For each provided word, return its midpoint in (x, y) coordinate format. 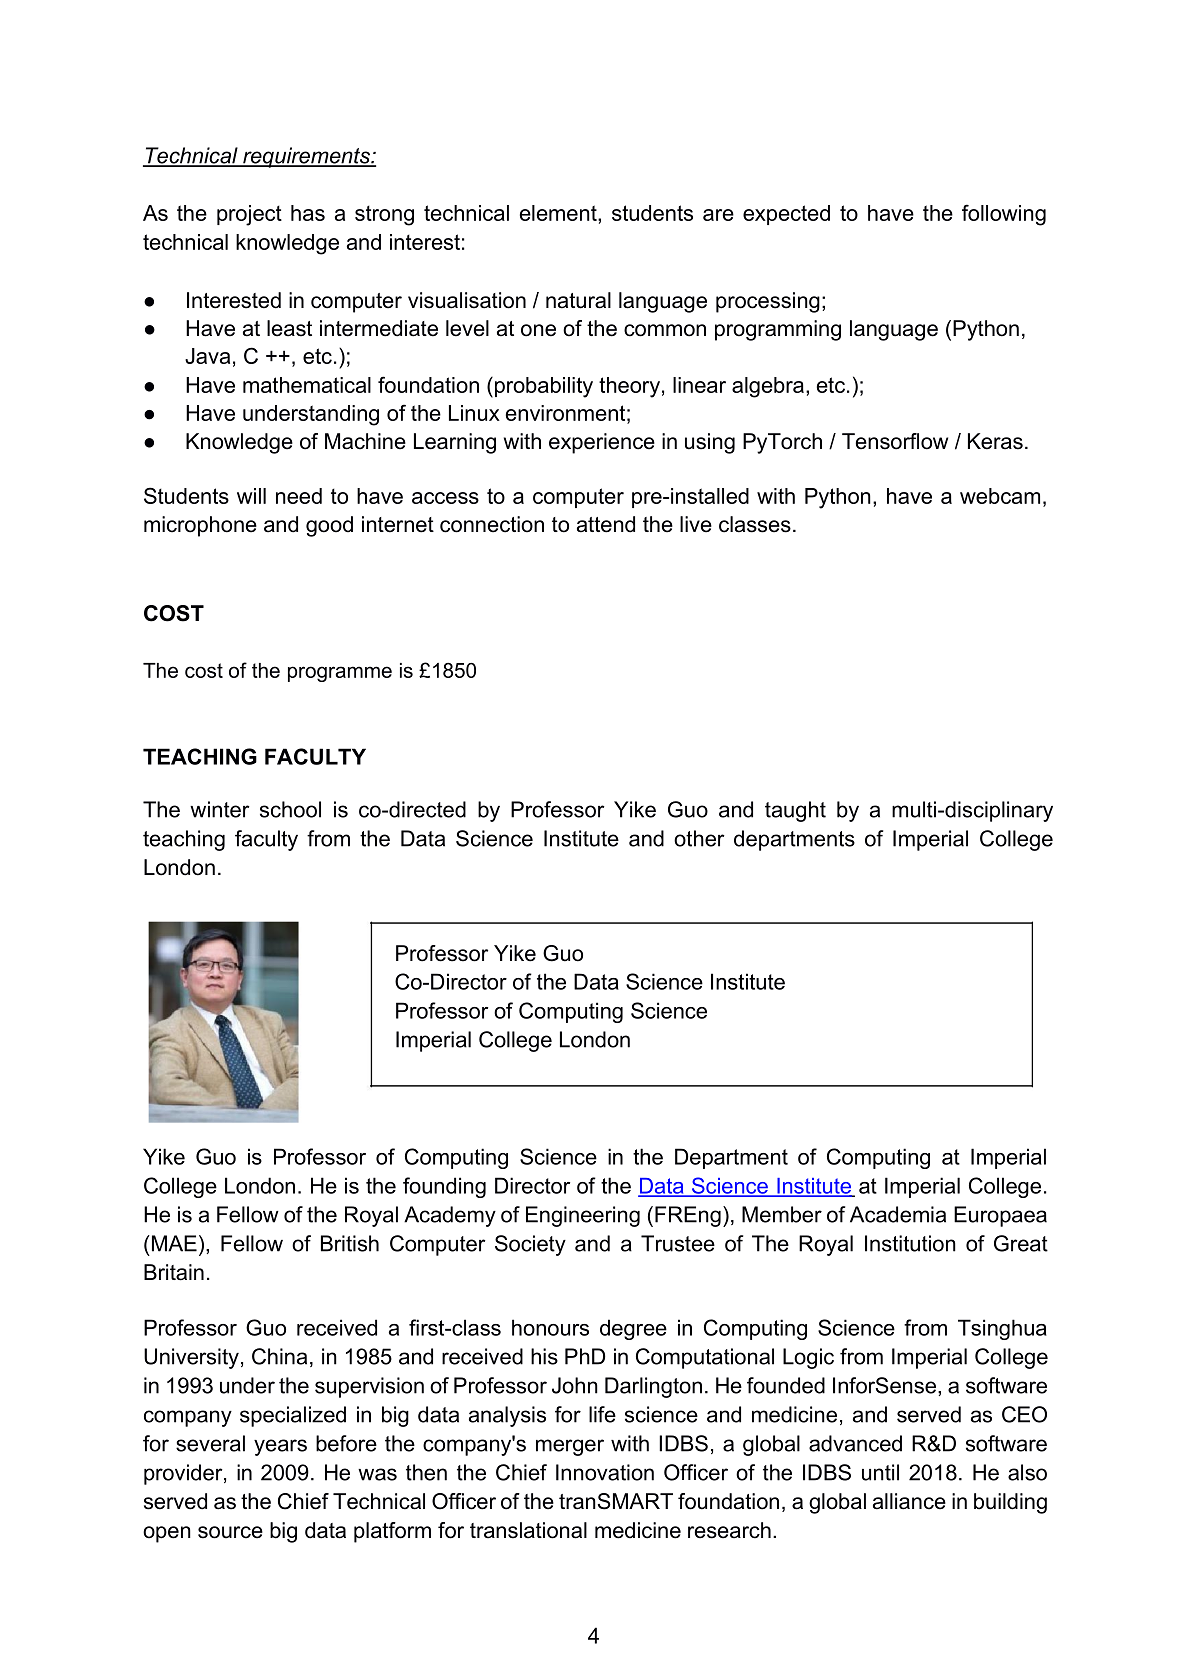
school (290, 809)
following (1004, 215)
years (280, 1447)
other (699, 838)
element (559, 213)
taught (795, 811)
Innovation (605, 1472)
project (249, 215)
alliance (909, 1501)
